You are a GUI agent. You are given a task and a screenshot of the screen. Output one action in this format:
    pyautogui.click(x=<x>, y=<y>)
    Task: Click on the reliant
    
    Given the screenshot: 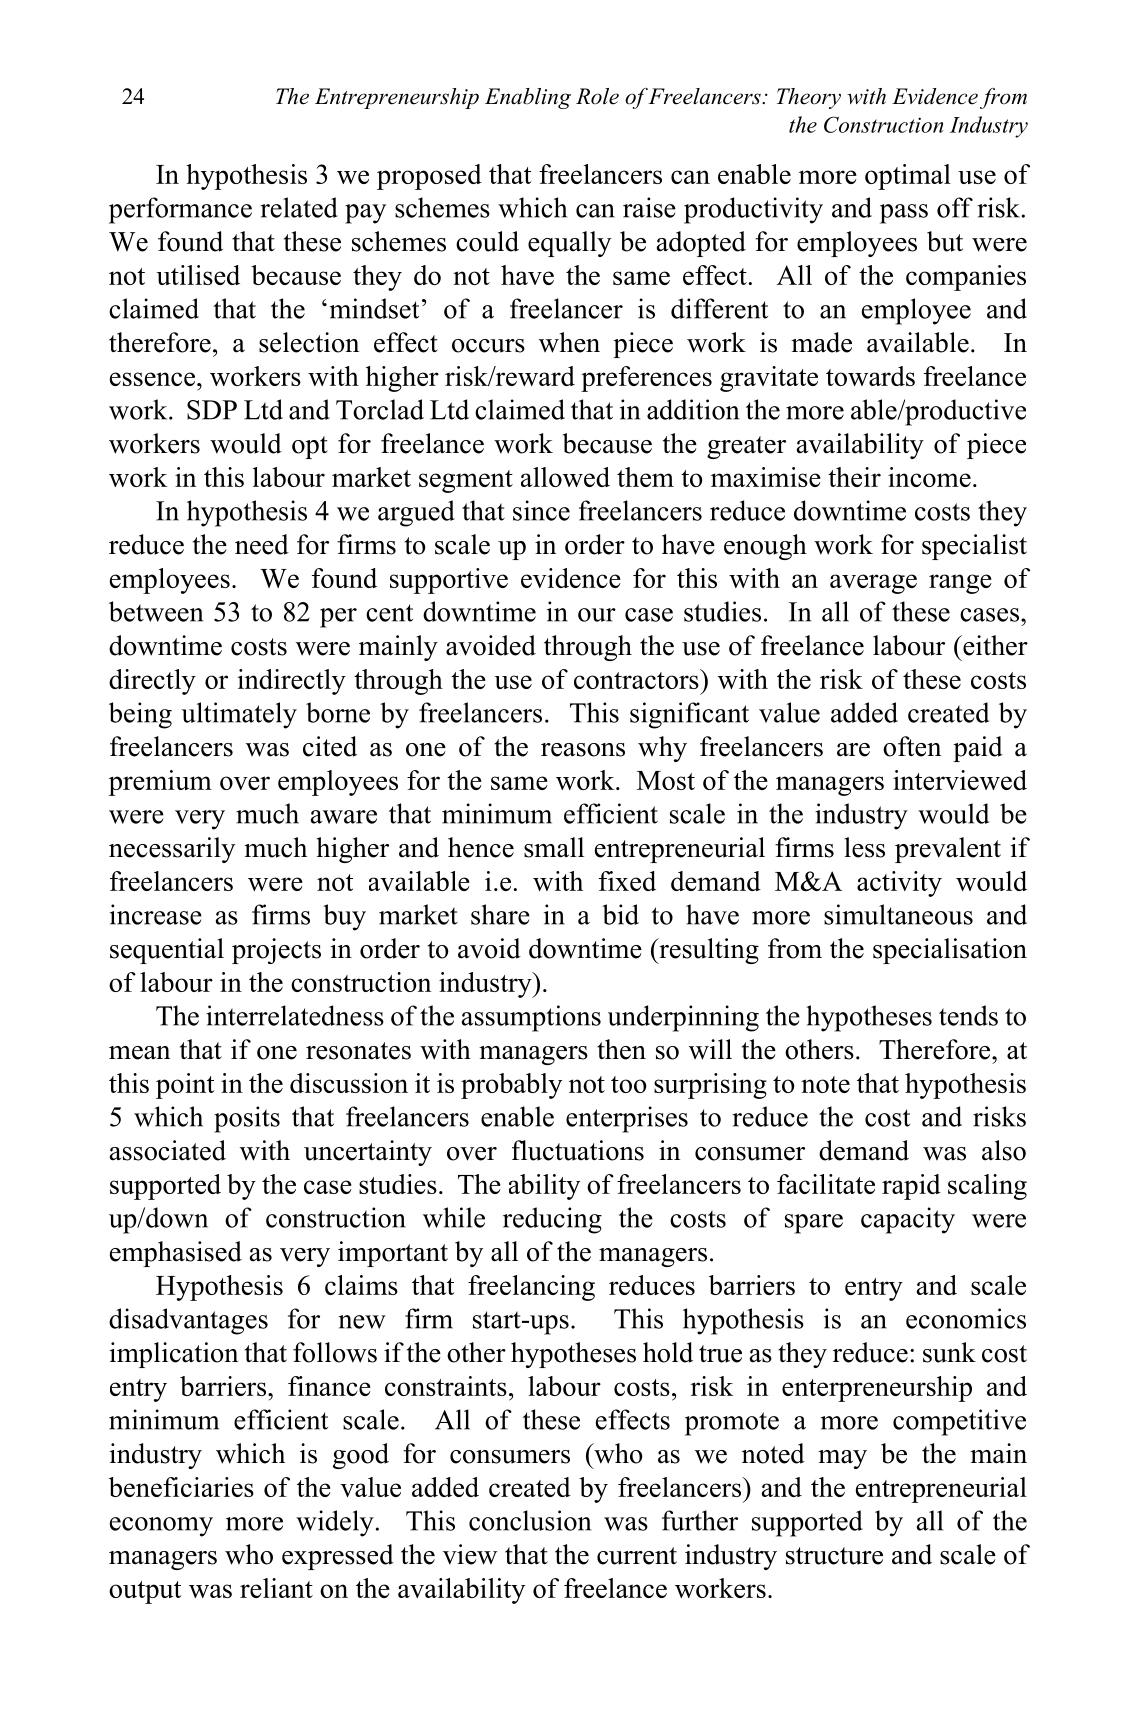 What is the action you would take?
    pyautogui.click(x=276, y=1588)
